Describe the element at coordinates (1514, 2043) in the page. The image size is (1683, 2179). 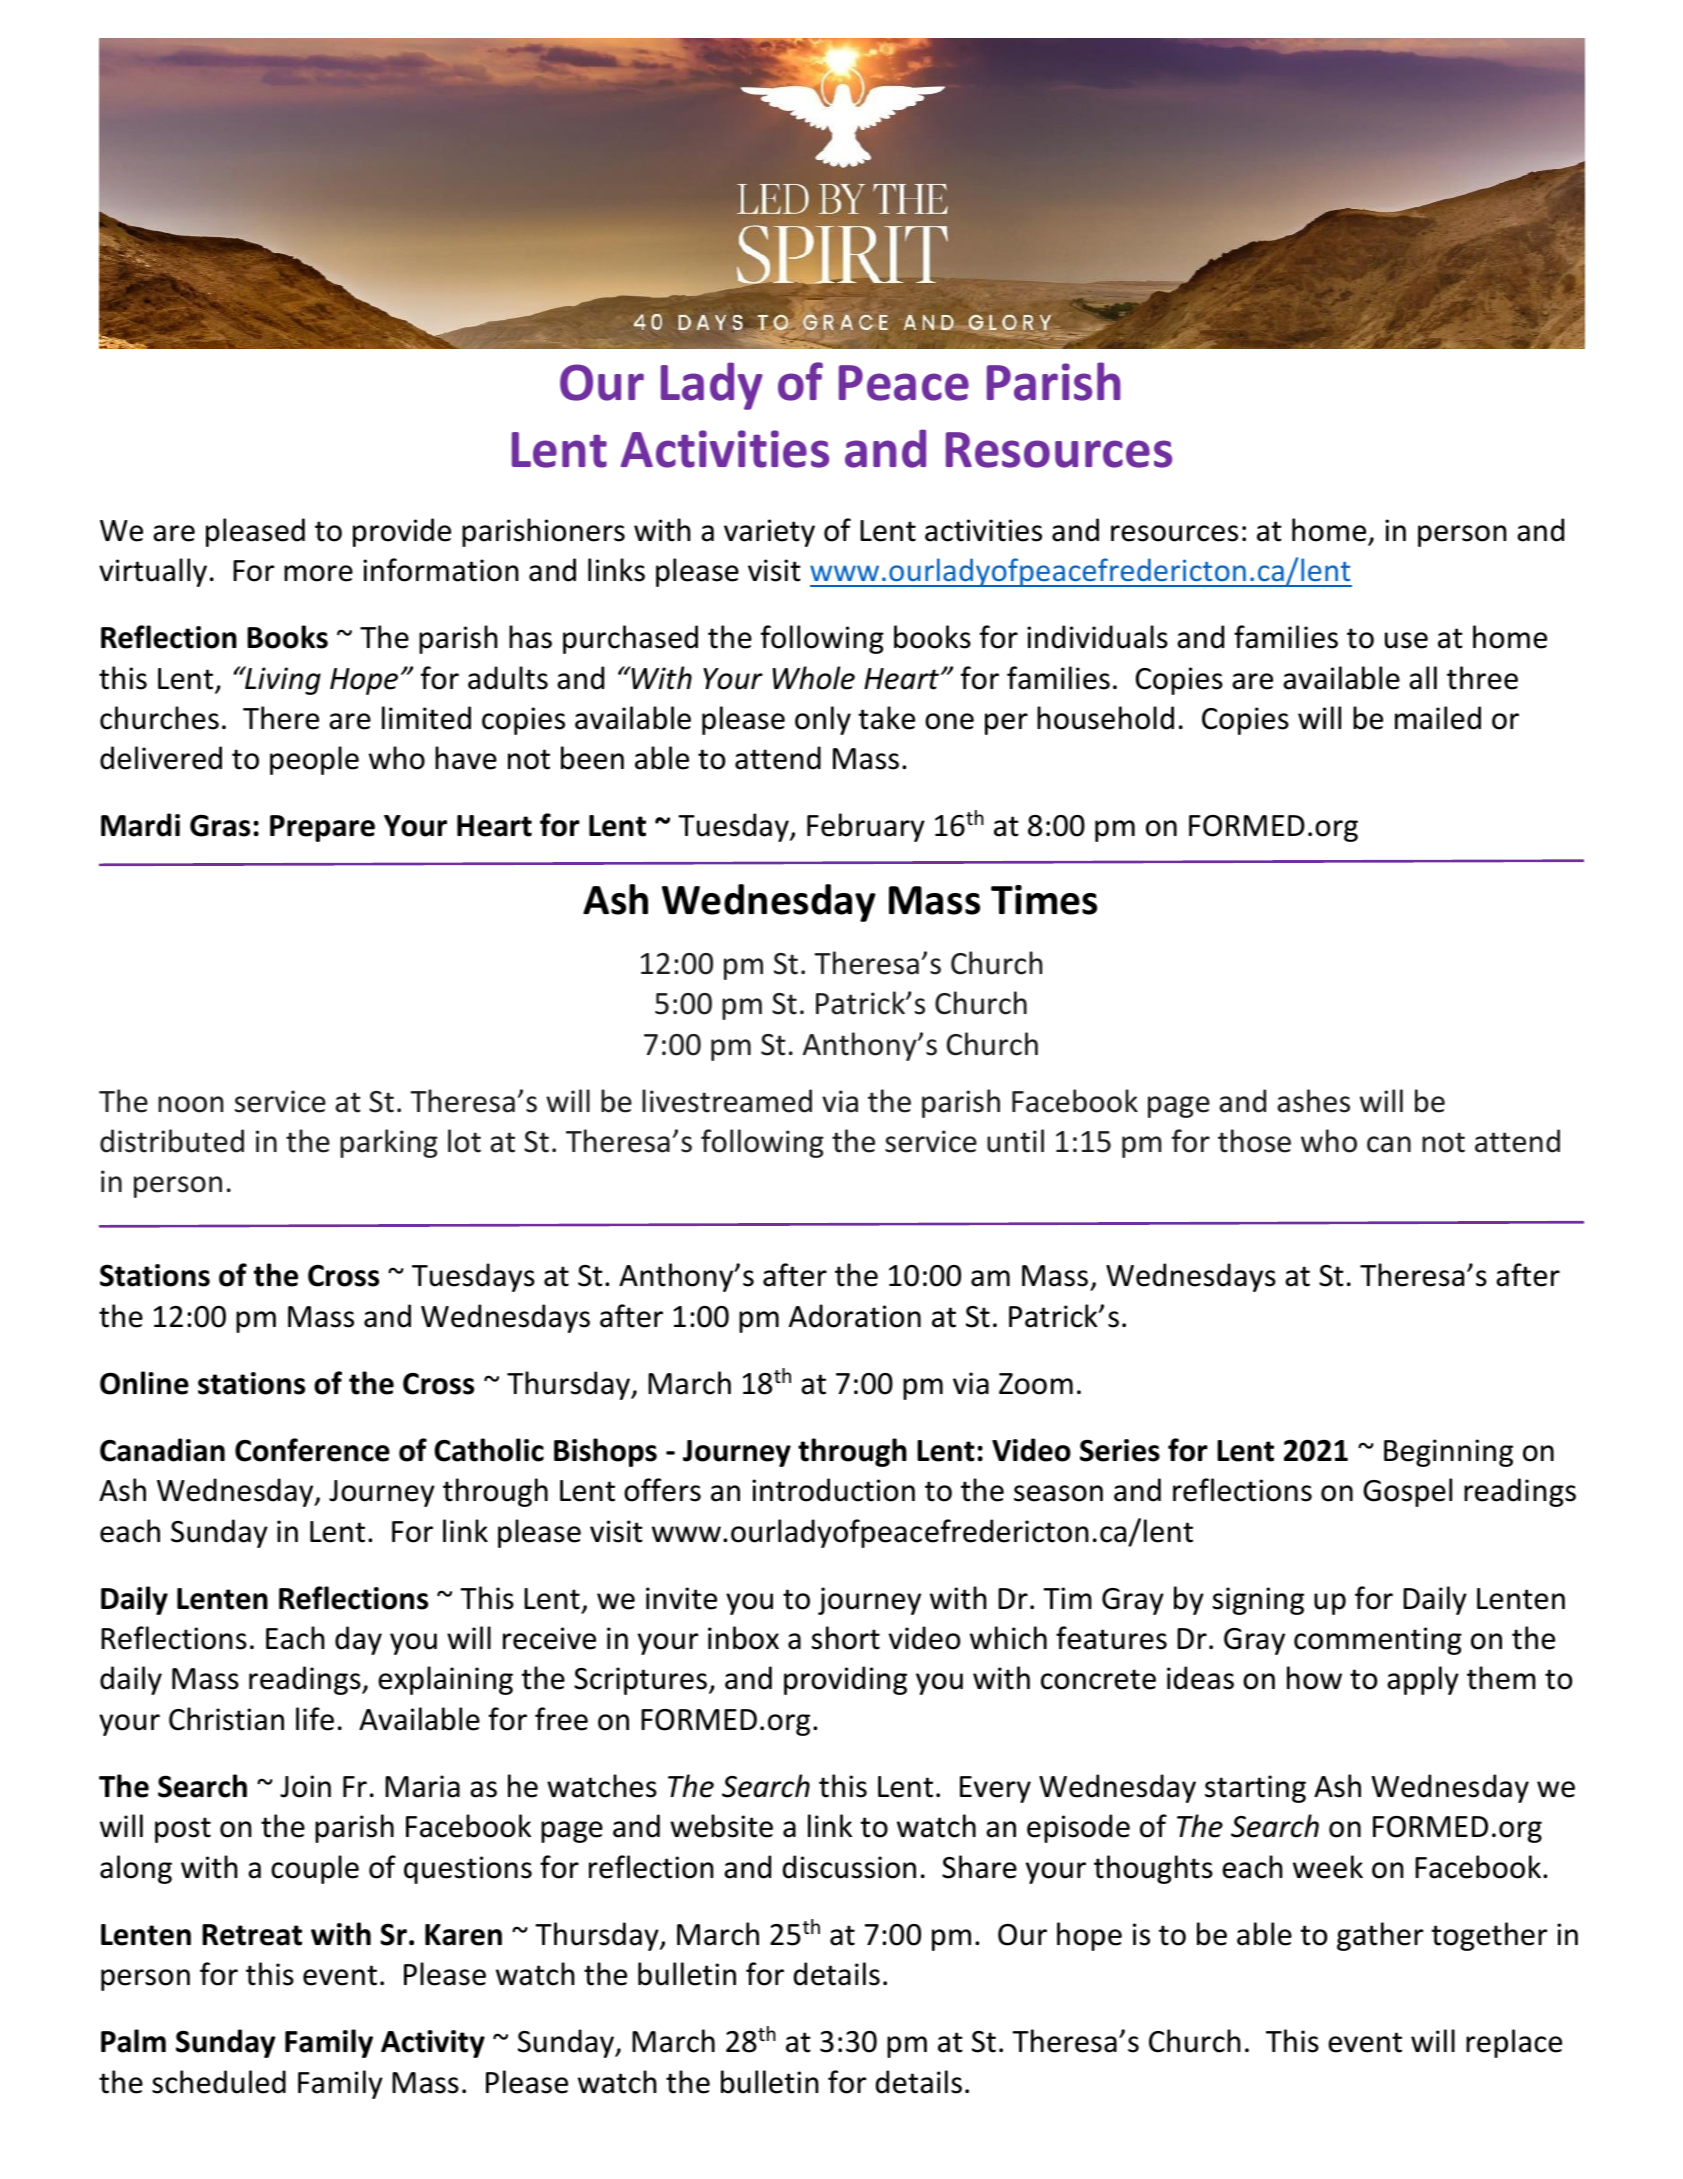
I see `replace` at that location.
